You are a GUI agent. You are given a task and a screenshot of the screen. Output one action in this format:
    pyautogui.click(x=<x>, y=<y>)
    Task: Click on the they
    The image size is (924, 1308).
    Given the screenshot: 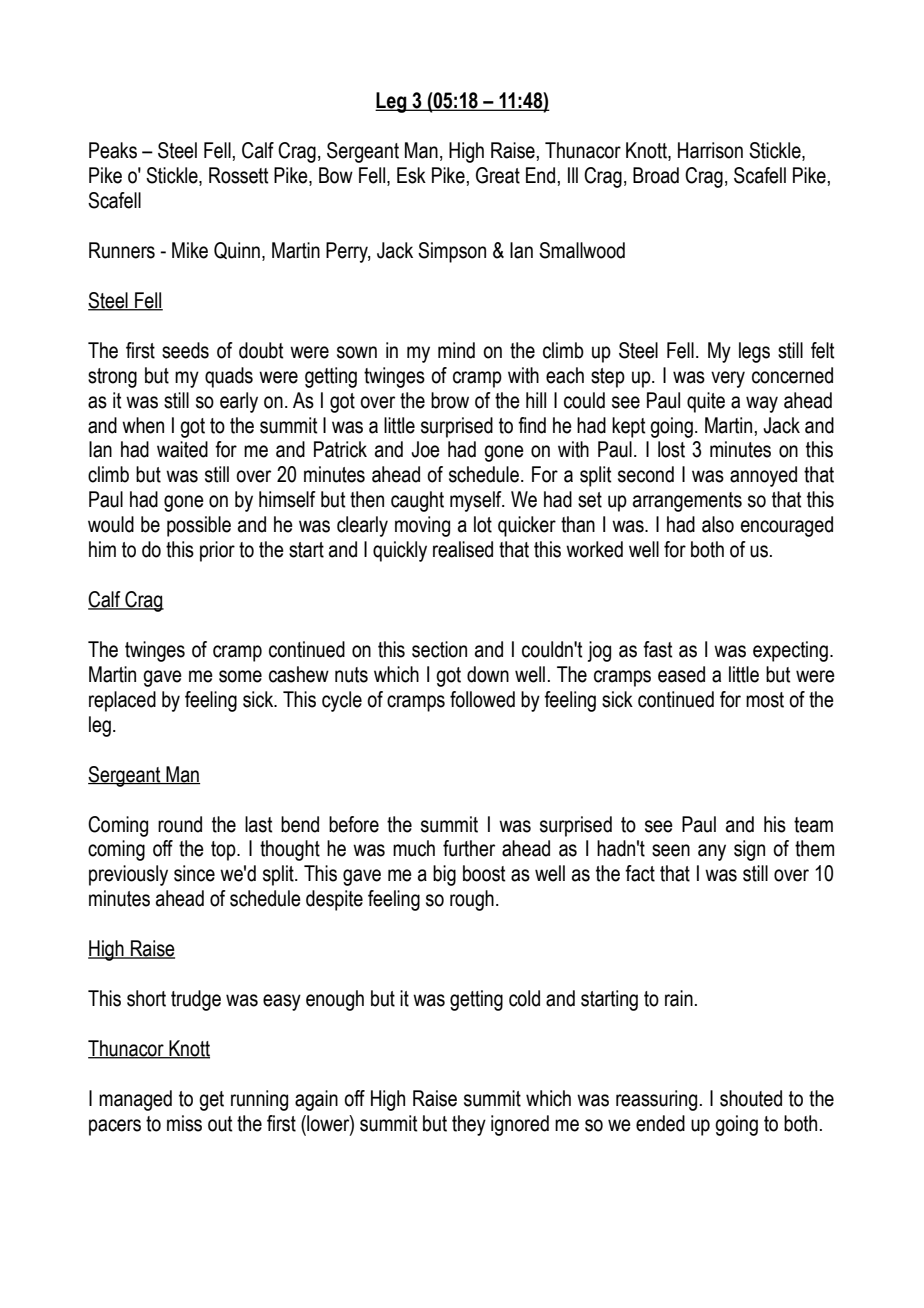 What is the action you would take?
    pyautogui.click(x=469, y=1125)
